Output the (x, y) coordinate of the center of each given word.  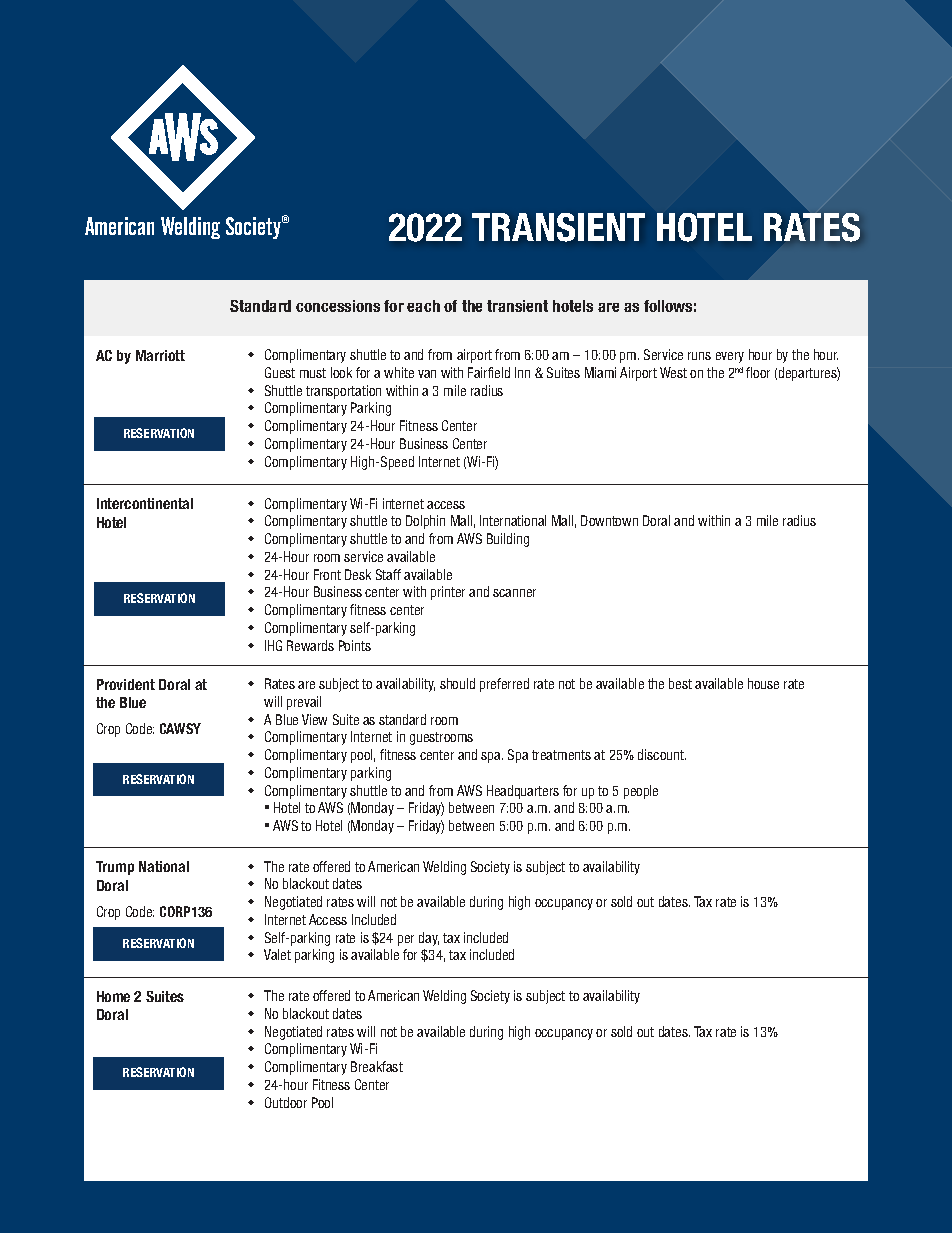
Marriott (160, 355)
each (423, 306)
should (457, 683)
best (680, 683)
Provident (126, 684)
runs (699, 356)
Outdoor (286, 1102)
